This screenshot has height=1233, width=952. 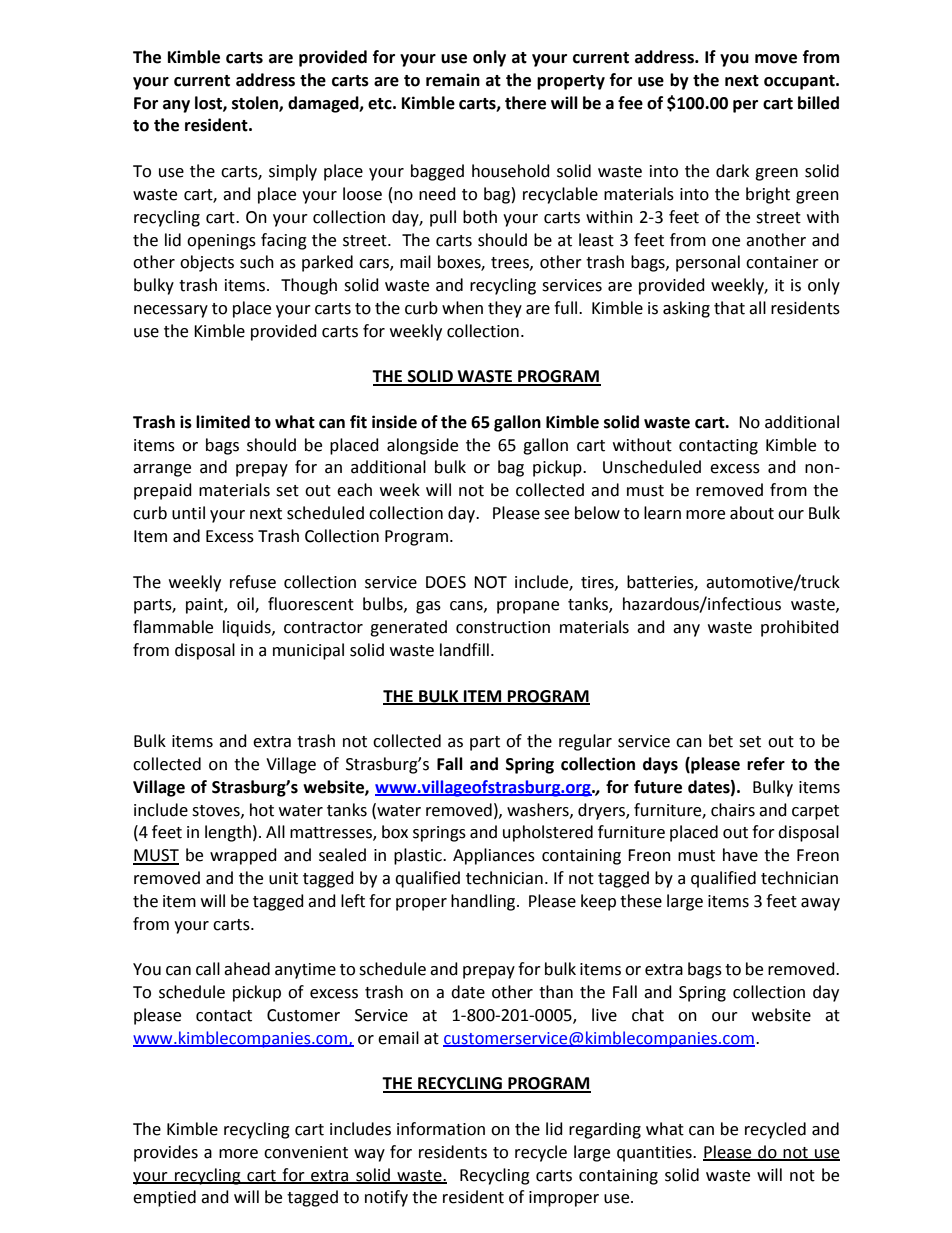 I want to click on information, so click(x=441, y=1129).
